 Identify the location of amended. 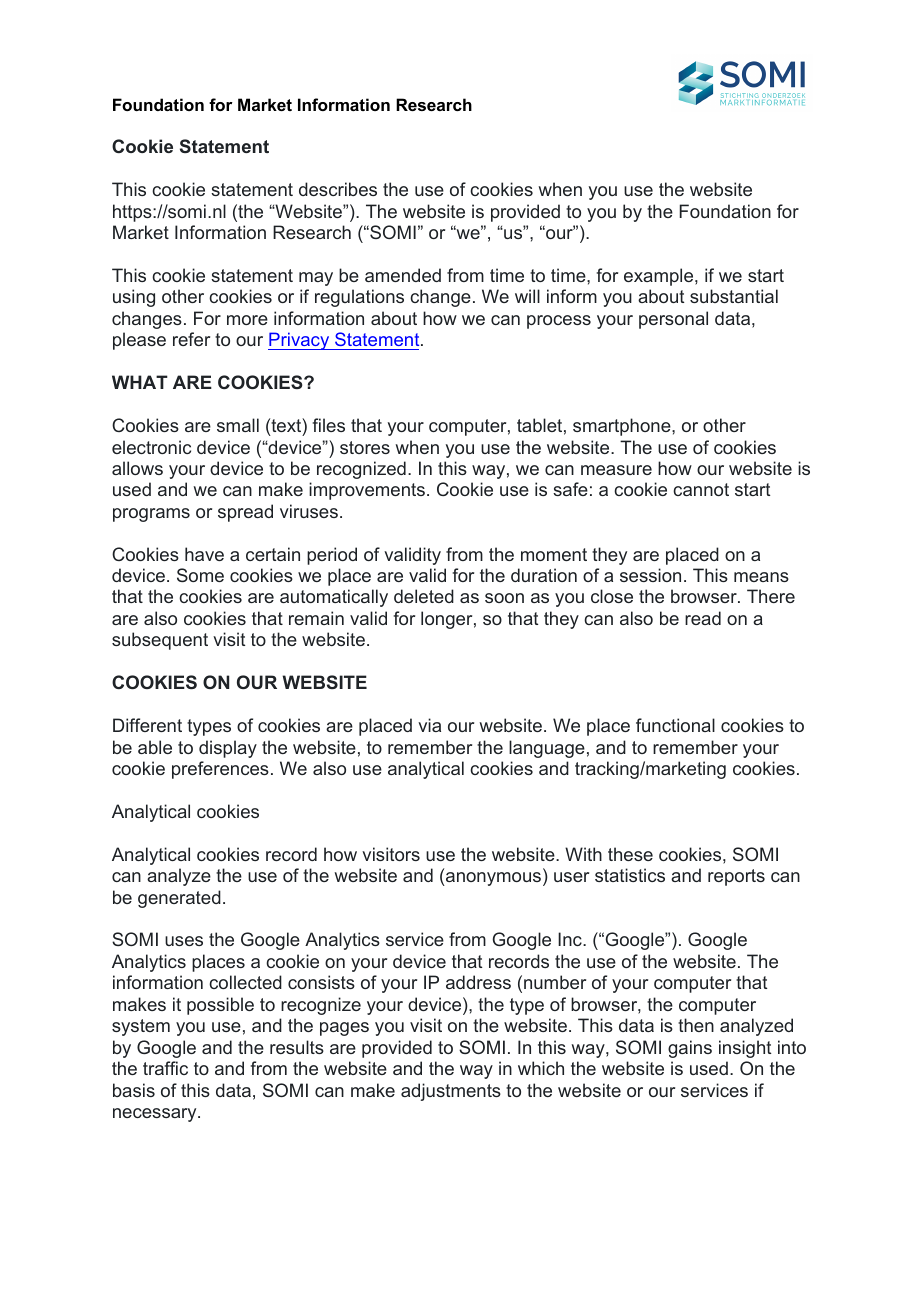
(403, 275).
